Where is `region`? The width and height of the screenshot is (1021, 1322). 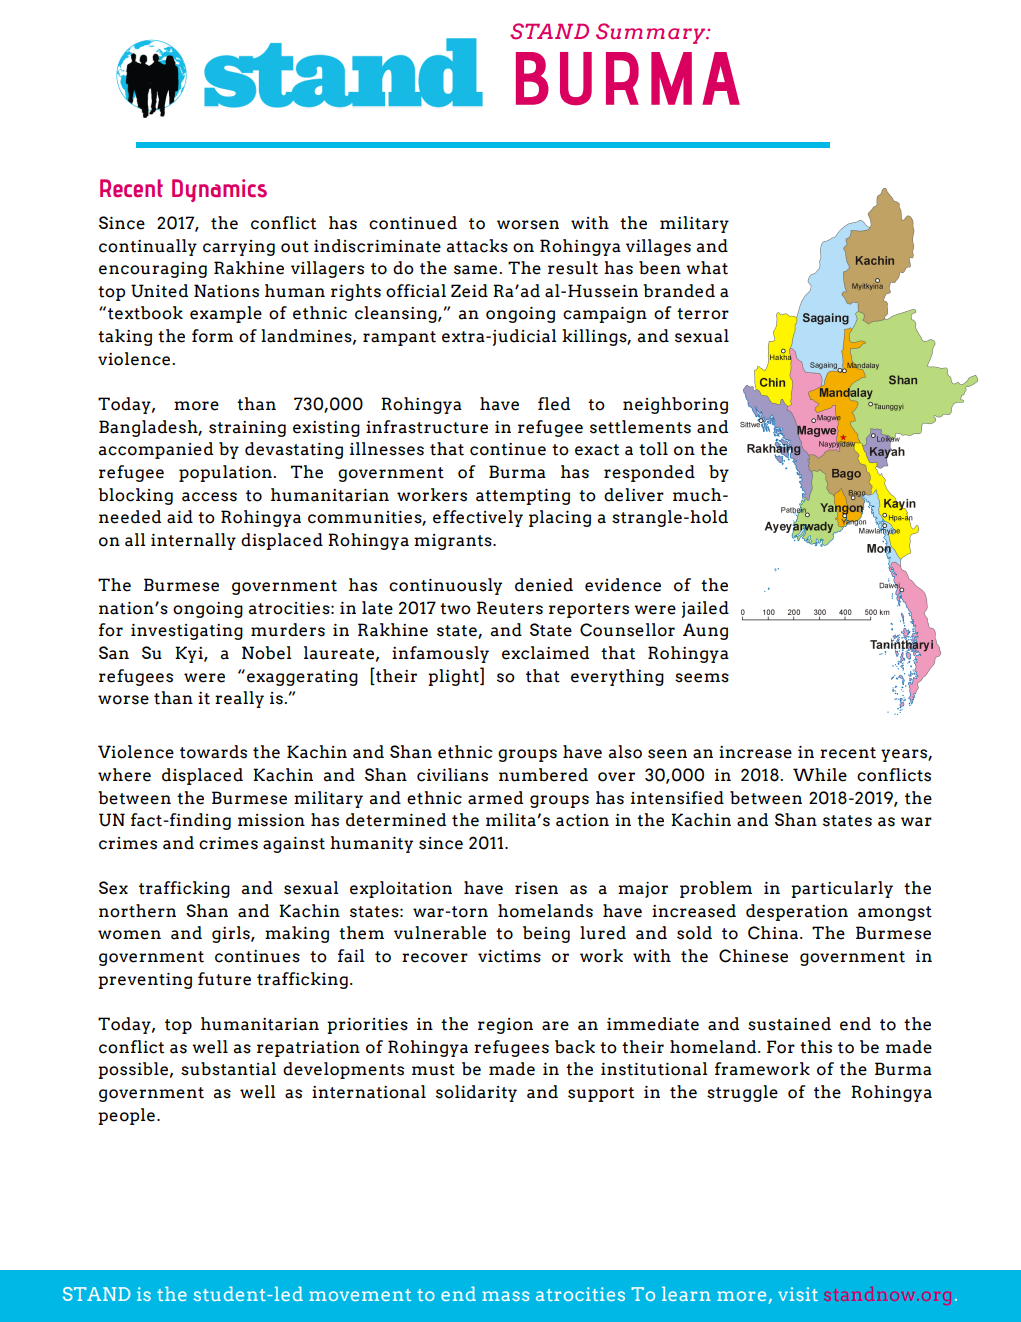
region is located at coordinates (505, 1026).
